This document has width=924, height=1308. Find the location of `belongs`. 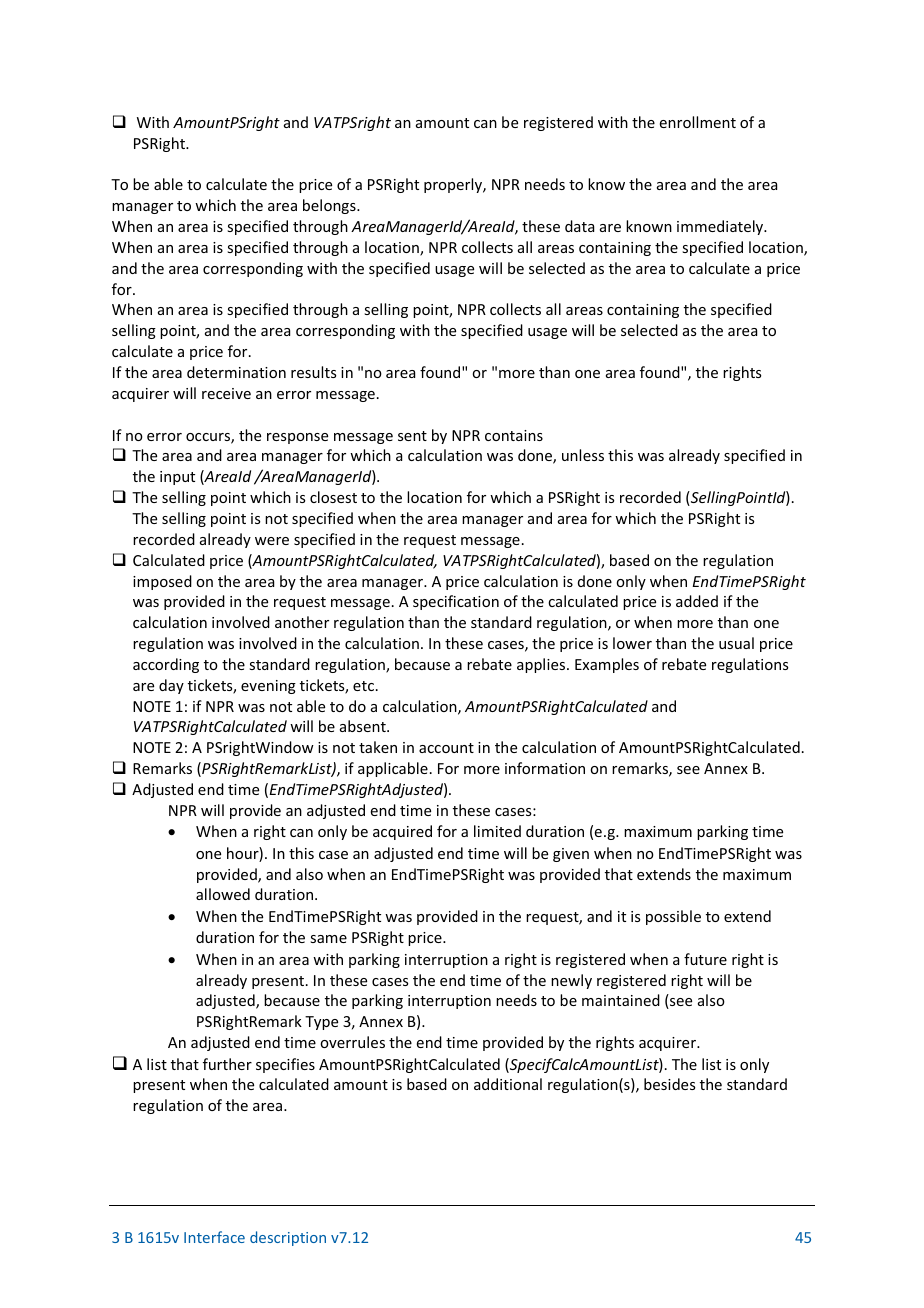

belongs is located at coordinates (330, 206).
